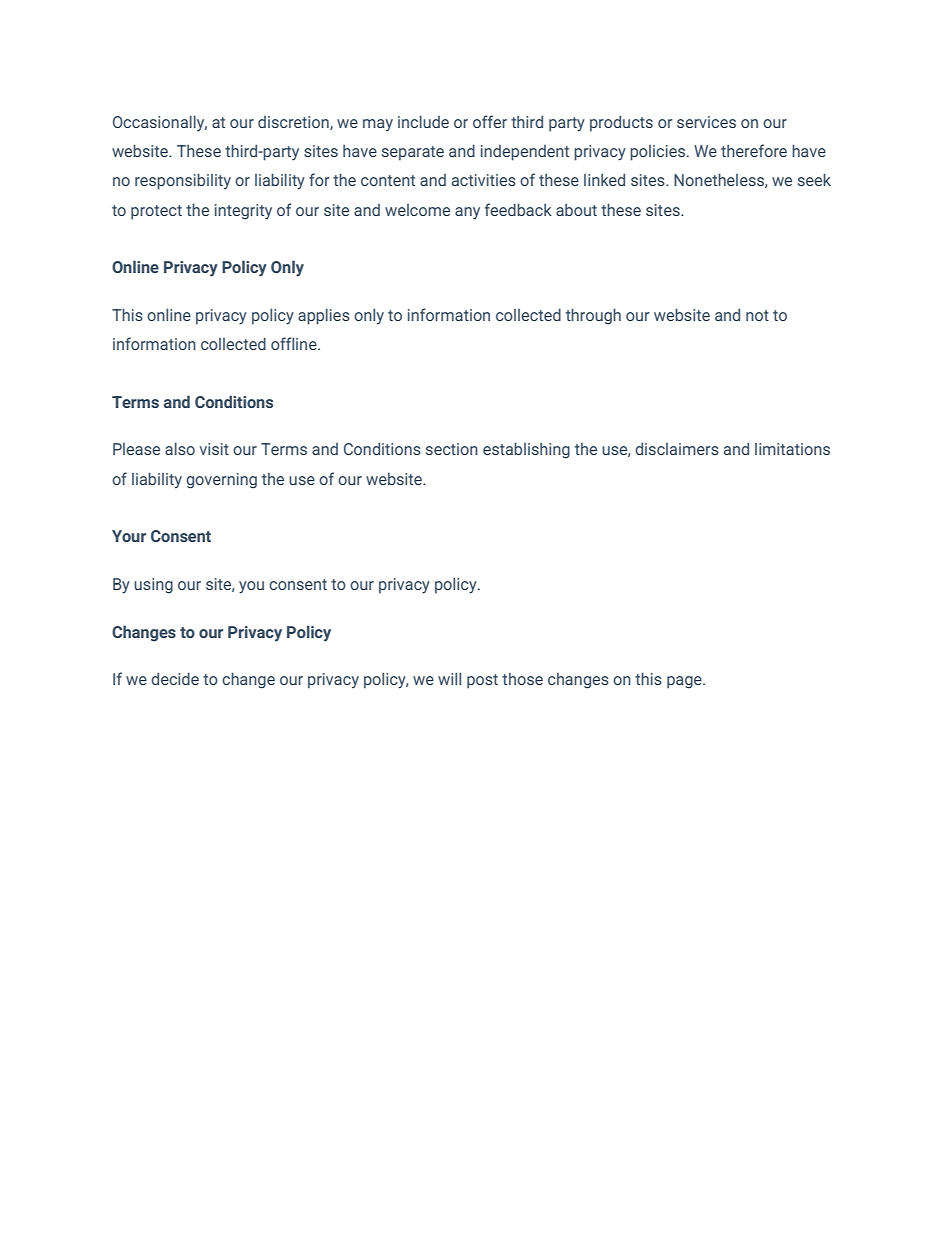 The width and height of the page is (952, 1233). Describe the element at coordinates (160, 123) in the page. I see `Occasionally` at that location.
